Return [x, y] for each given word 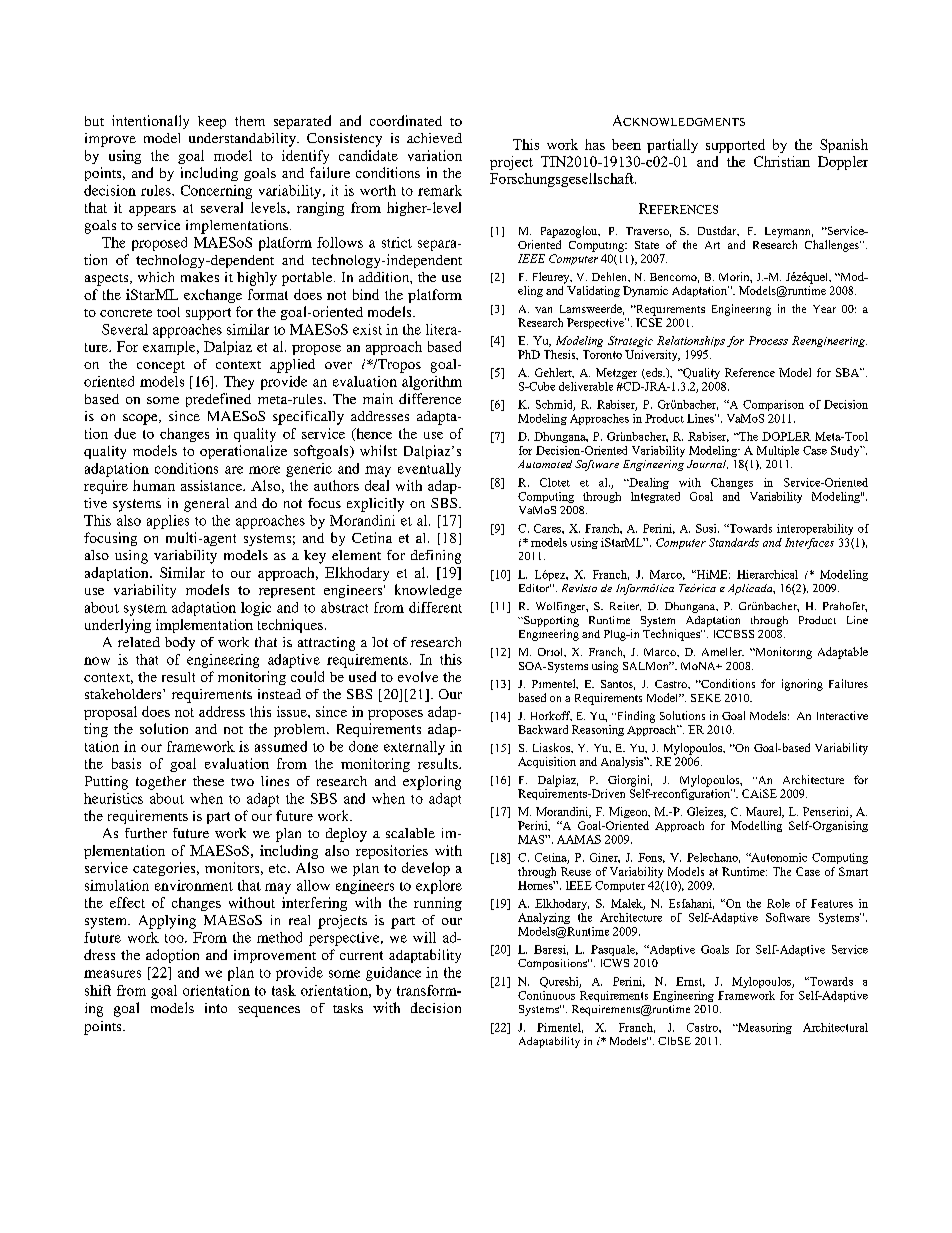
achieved [434, 138]
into [216, 1008]
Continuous [546, 995]
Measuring [764, 1028]
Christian [782, 161]
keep [212, 122]
